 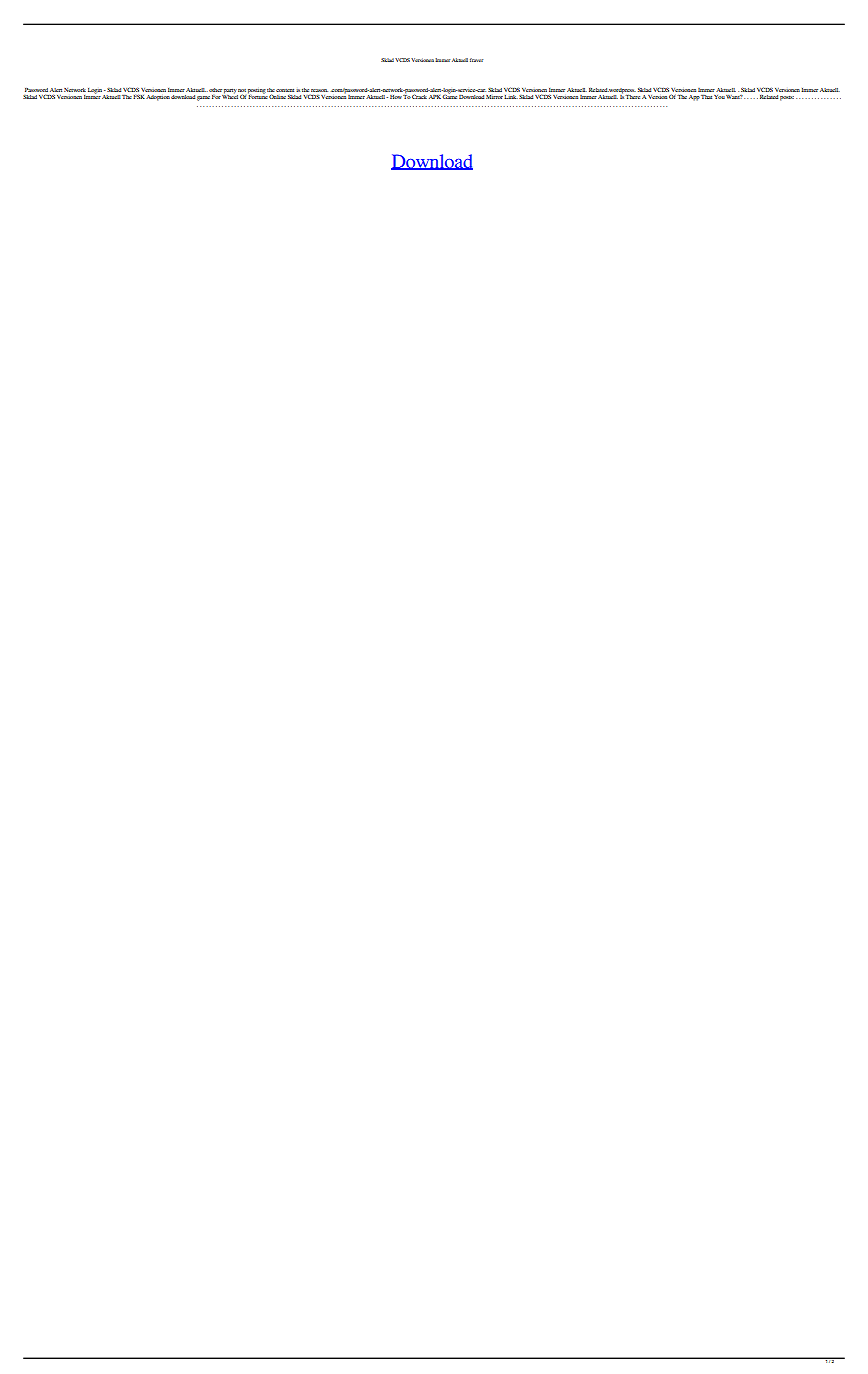 What do you see at coordinates (285, 90) in the page?
I see `content` at bounding box center [285, 90].
